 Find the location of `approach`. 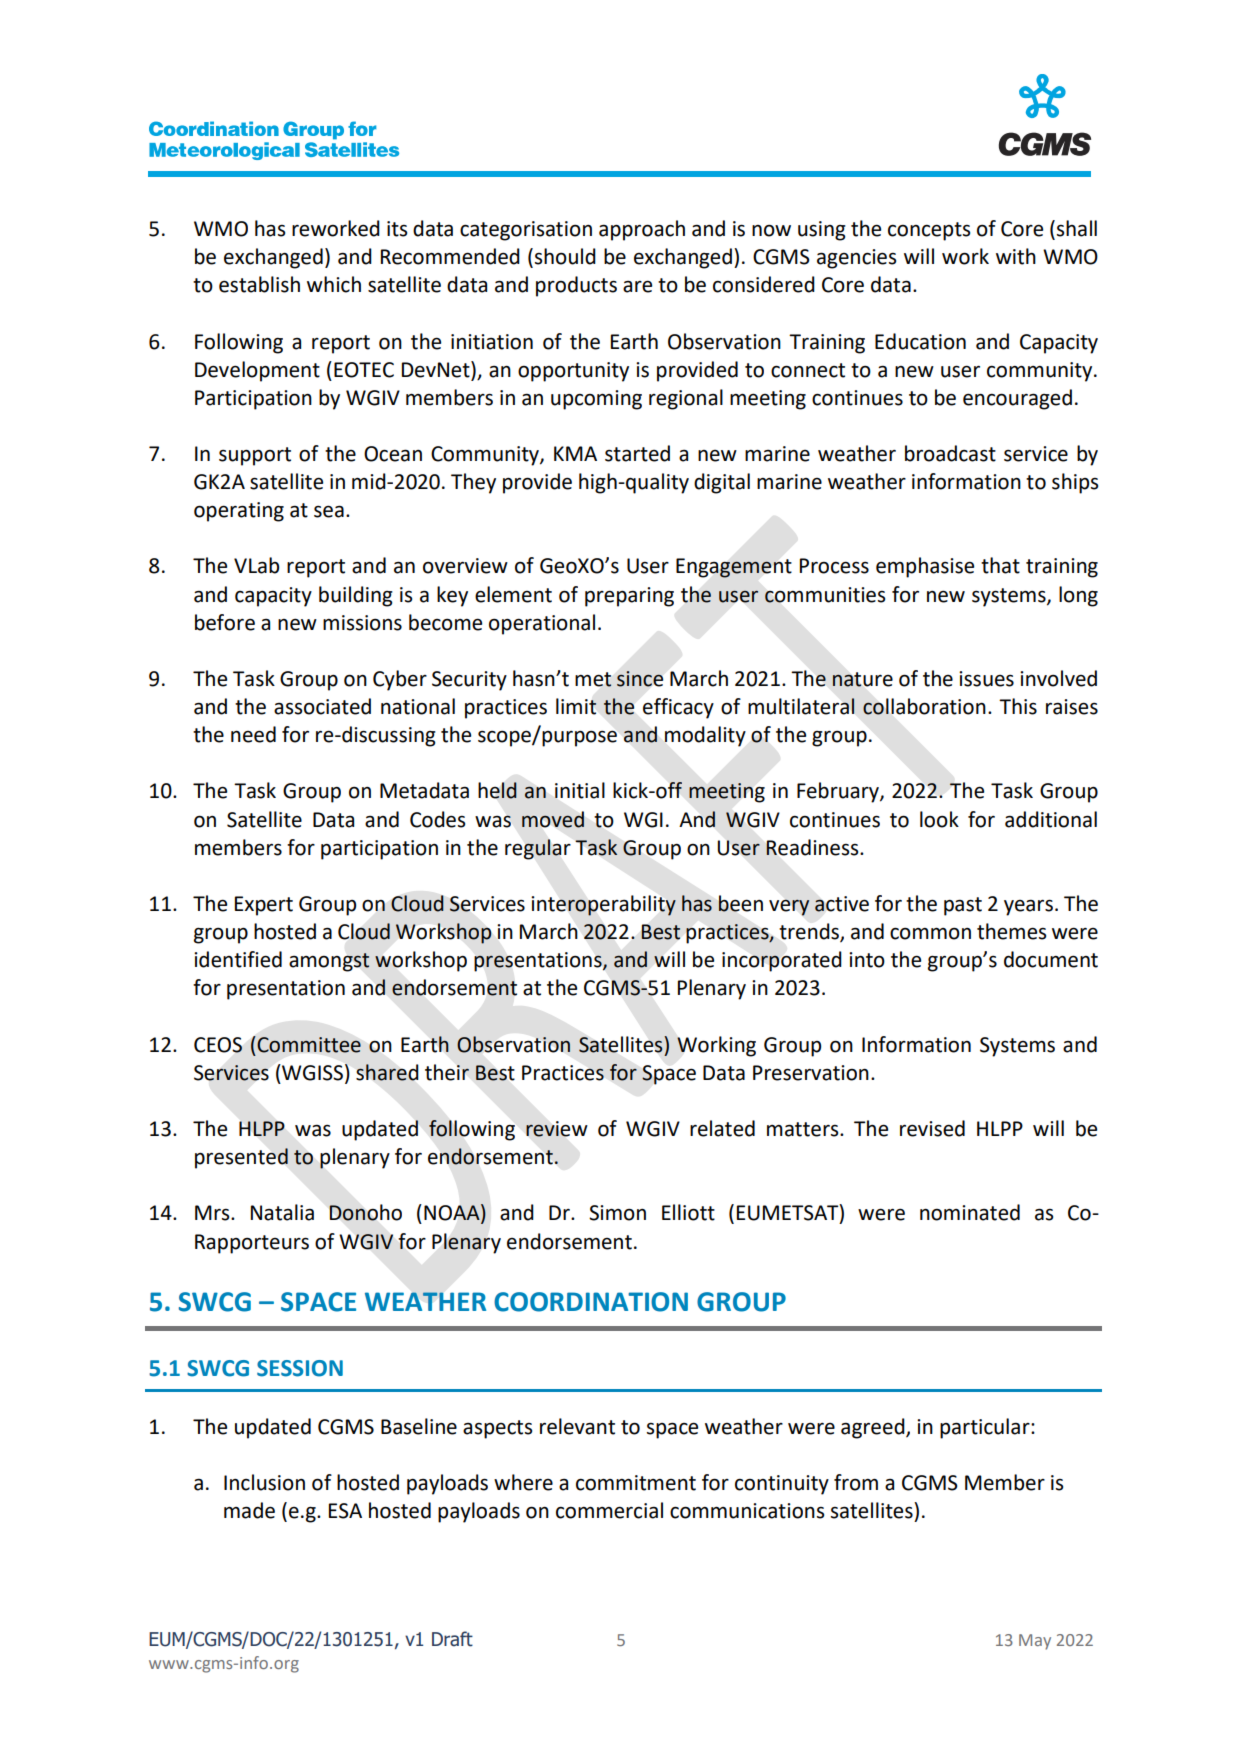

approach is located at coordinates (642, 230).
